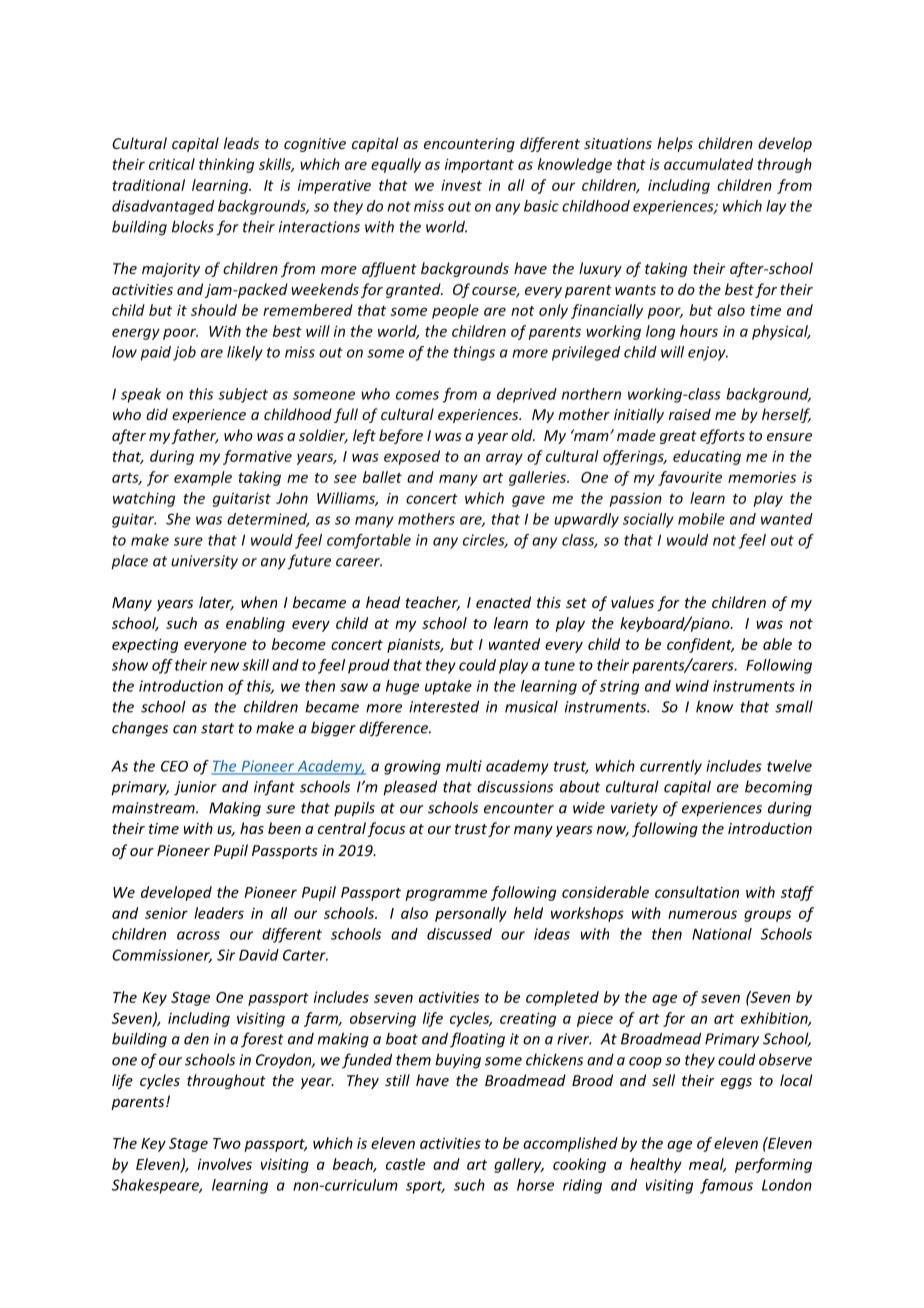 The height and width of the page is (1308, 924). What do you see at coordinates (707, 1165) in the page?
I see `meal` at bounding box center [707, 1165].
